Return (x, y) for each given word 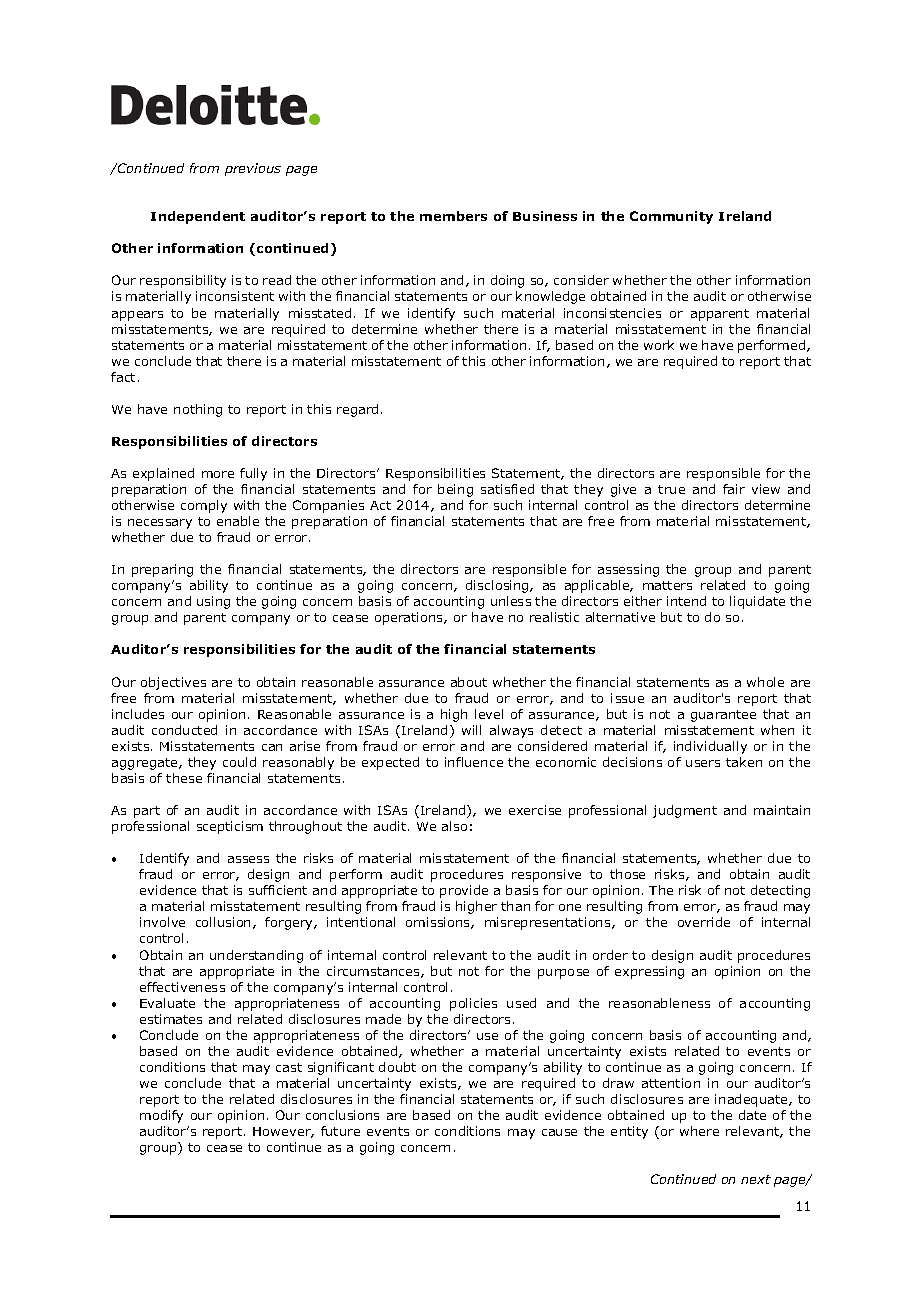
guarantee (723, 716)
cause (559, 1132)
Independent (198, 217)
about (469, 682)
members (453, 216)
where (699, 1131)
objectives (173, 683)
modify (161, 1116)
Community (671, 217)
